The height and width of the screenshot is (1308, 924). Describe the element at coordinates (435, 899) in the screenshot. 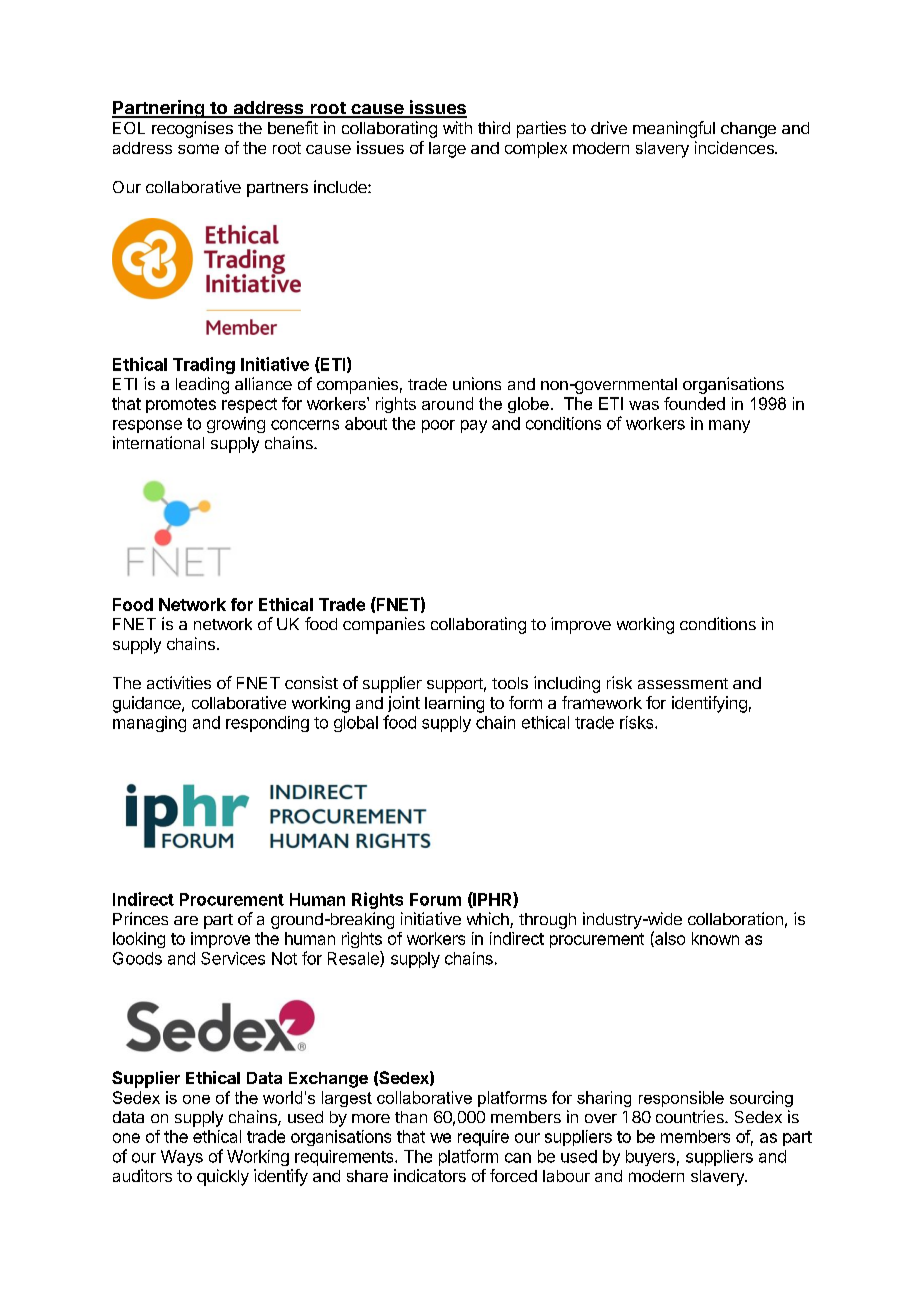

I see `Forum` at that location.
